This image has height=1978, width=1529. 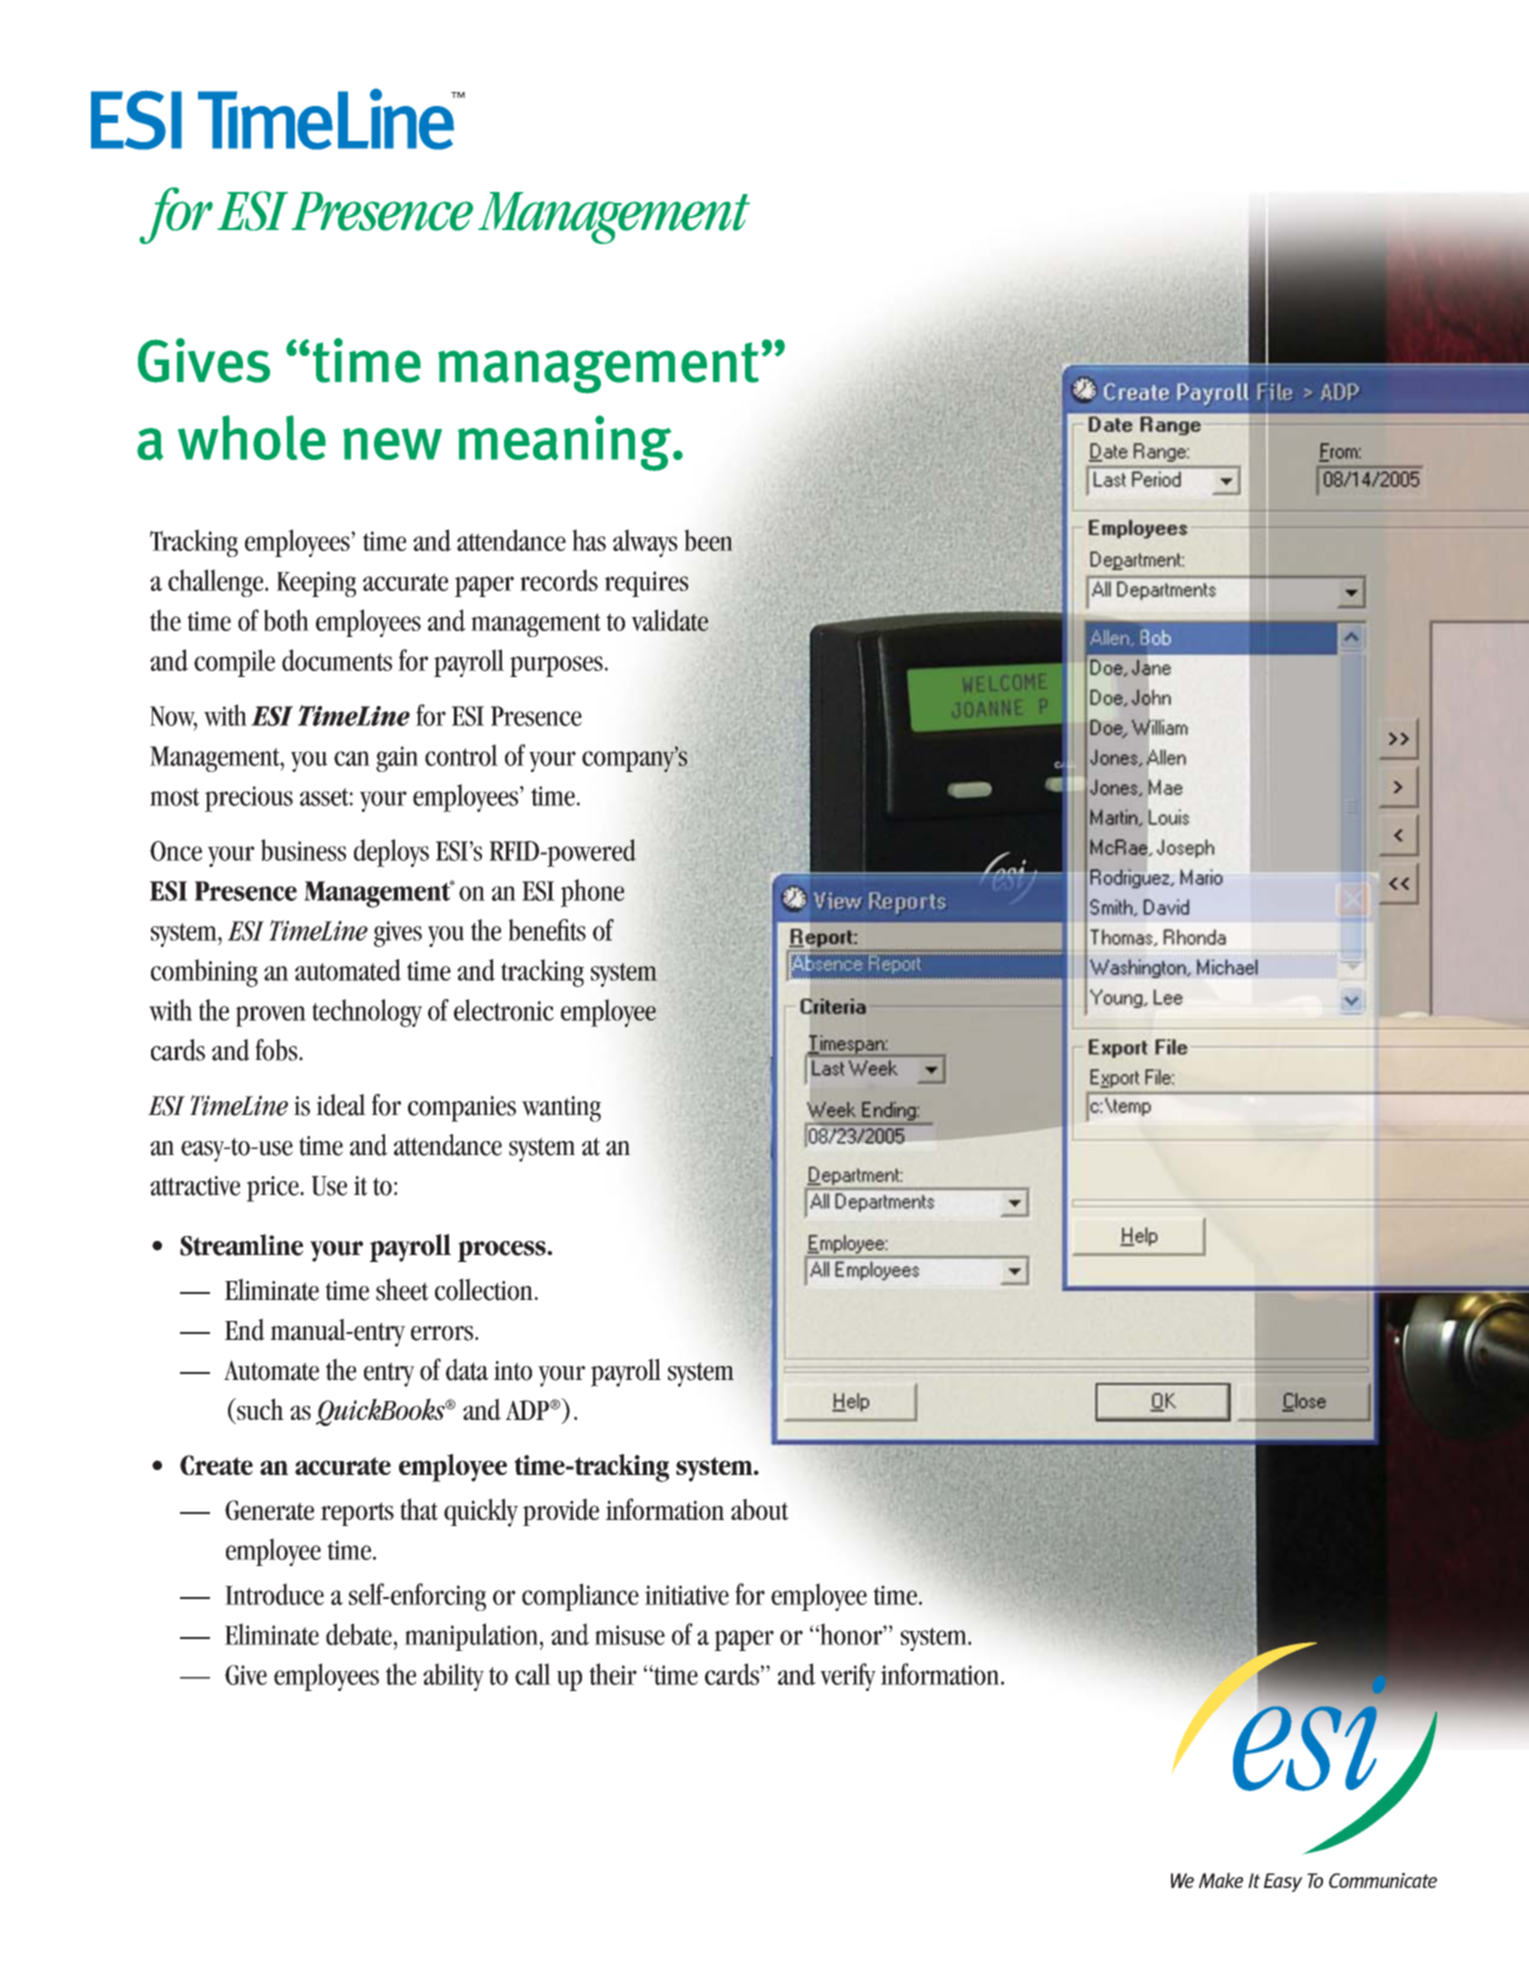 I want to click on been, so click(x=709, y=540).
